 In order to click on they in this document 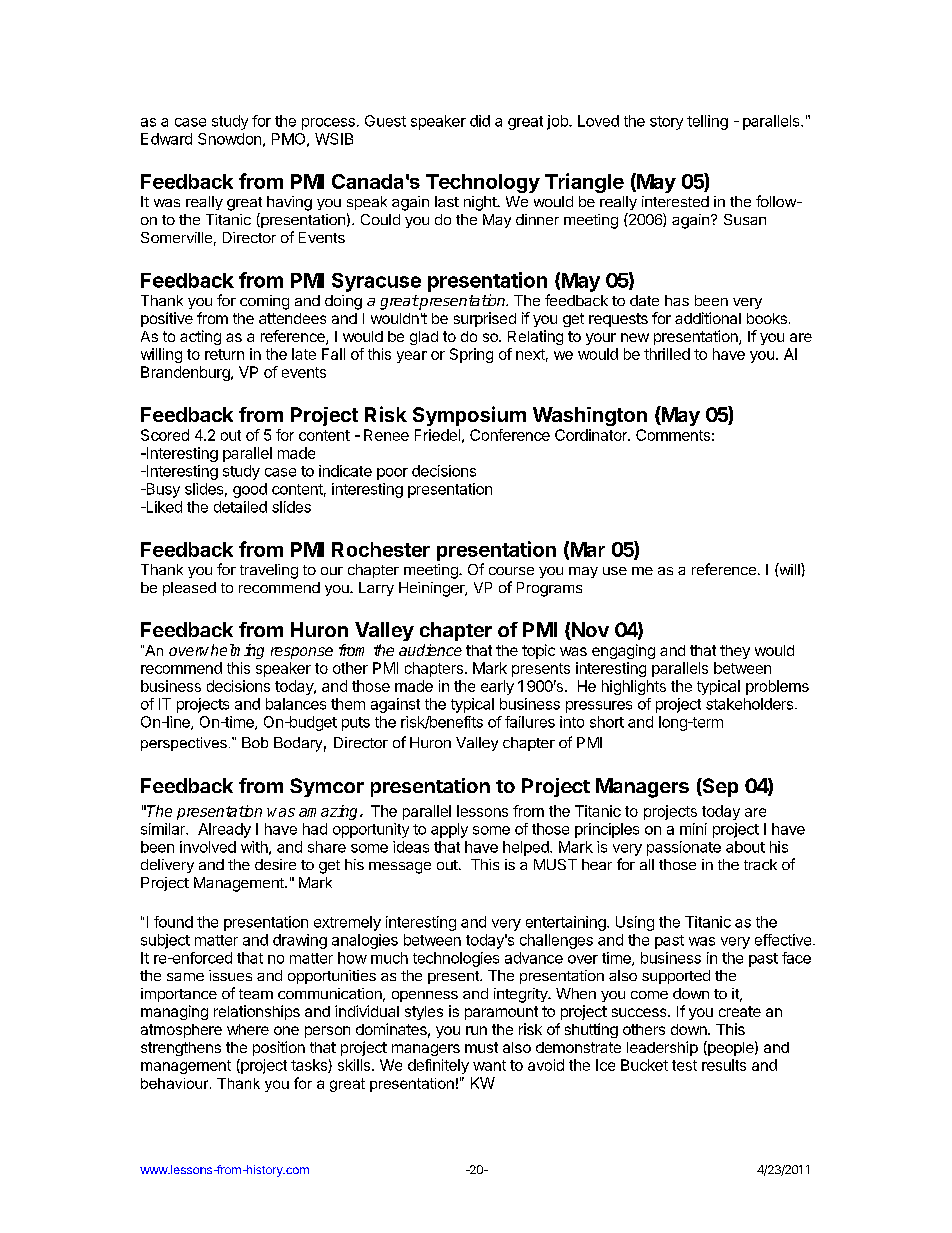, I will do `click(735, 652)`.
